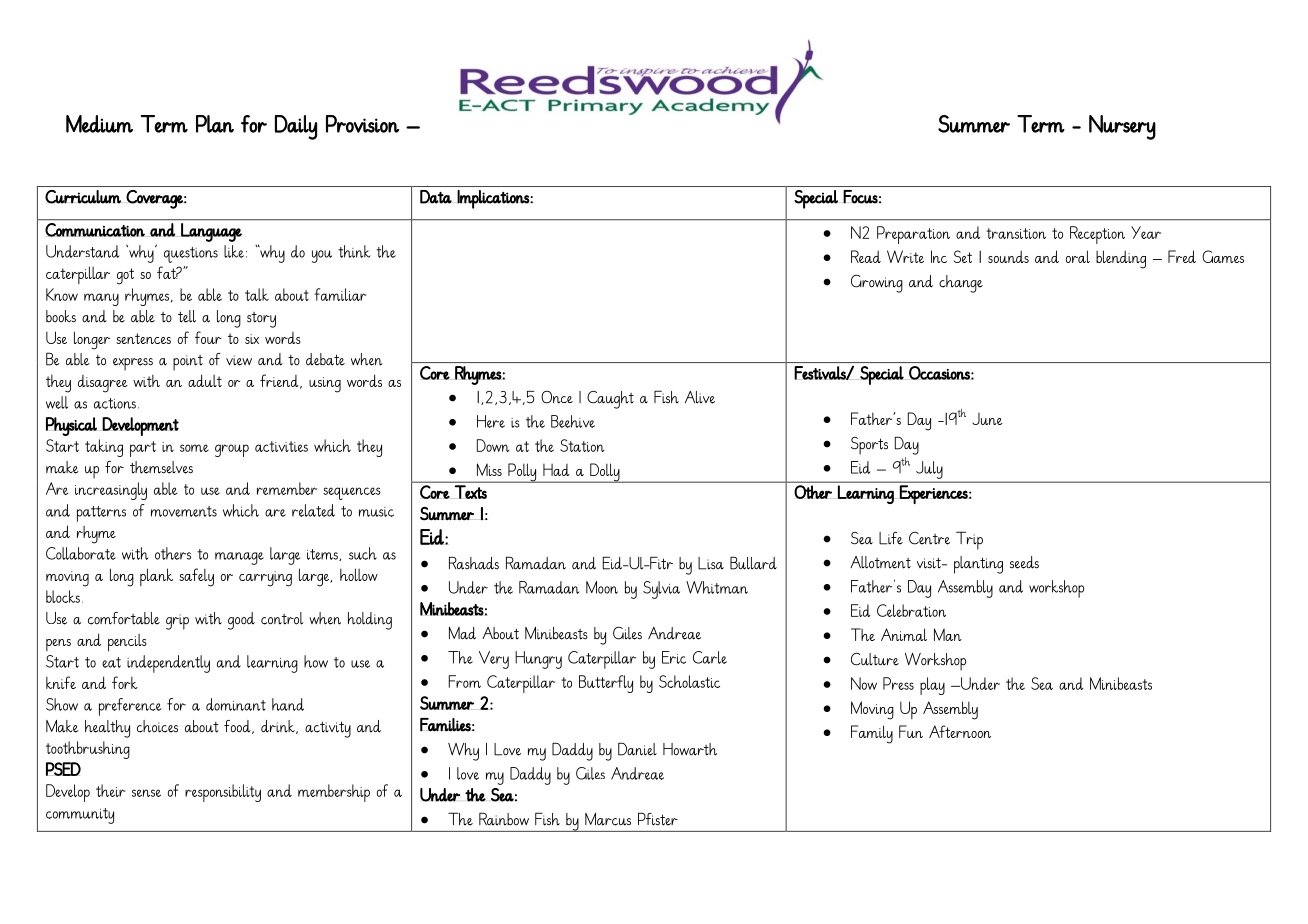 This image has width=1308, height=924. Describe the element at coordinates (115, 403) in the image. I see `actions` at that location.
